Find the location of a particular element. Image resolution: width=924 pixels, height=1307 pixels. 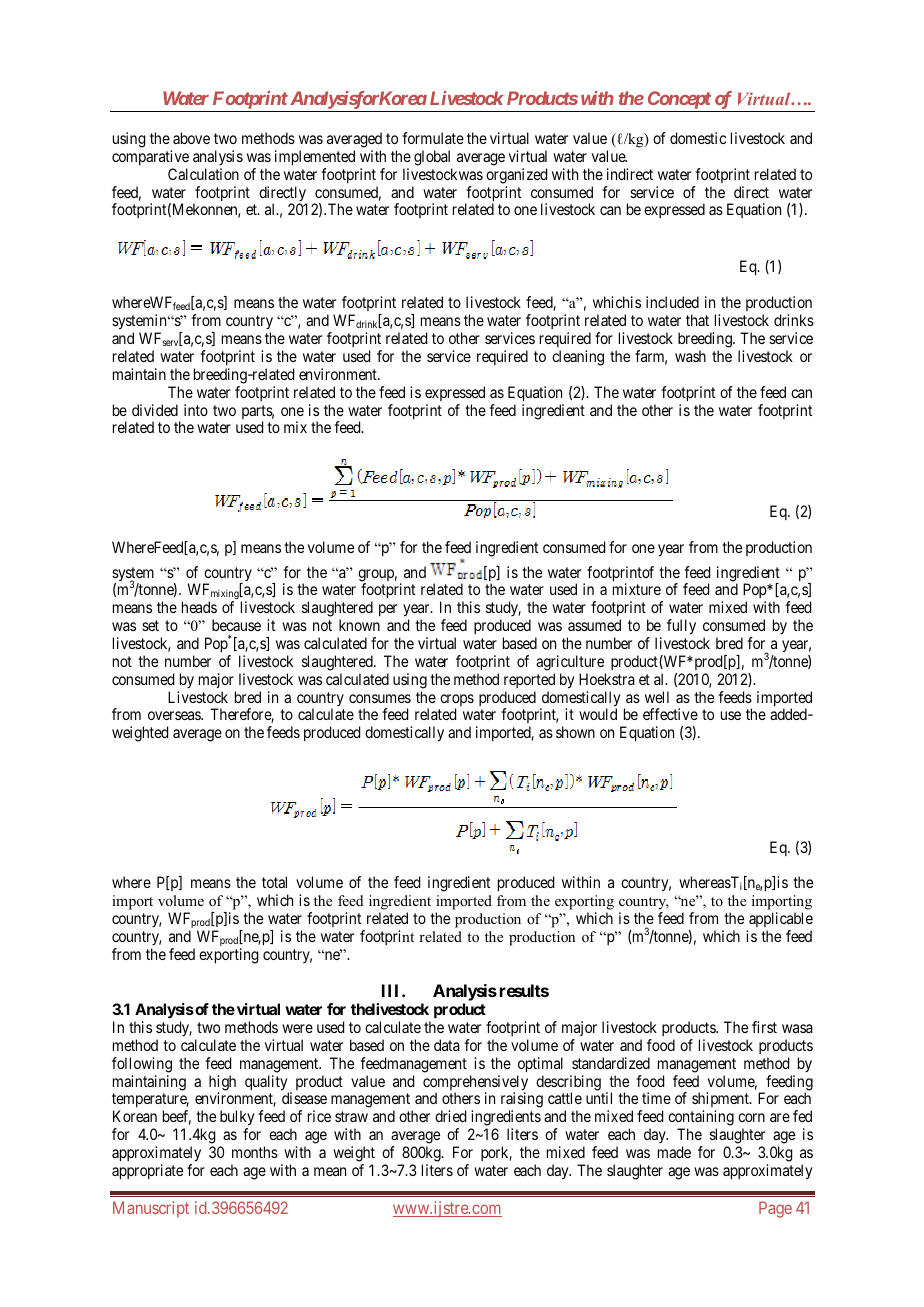

made is located at coordinates (674, 1152).
